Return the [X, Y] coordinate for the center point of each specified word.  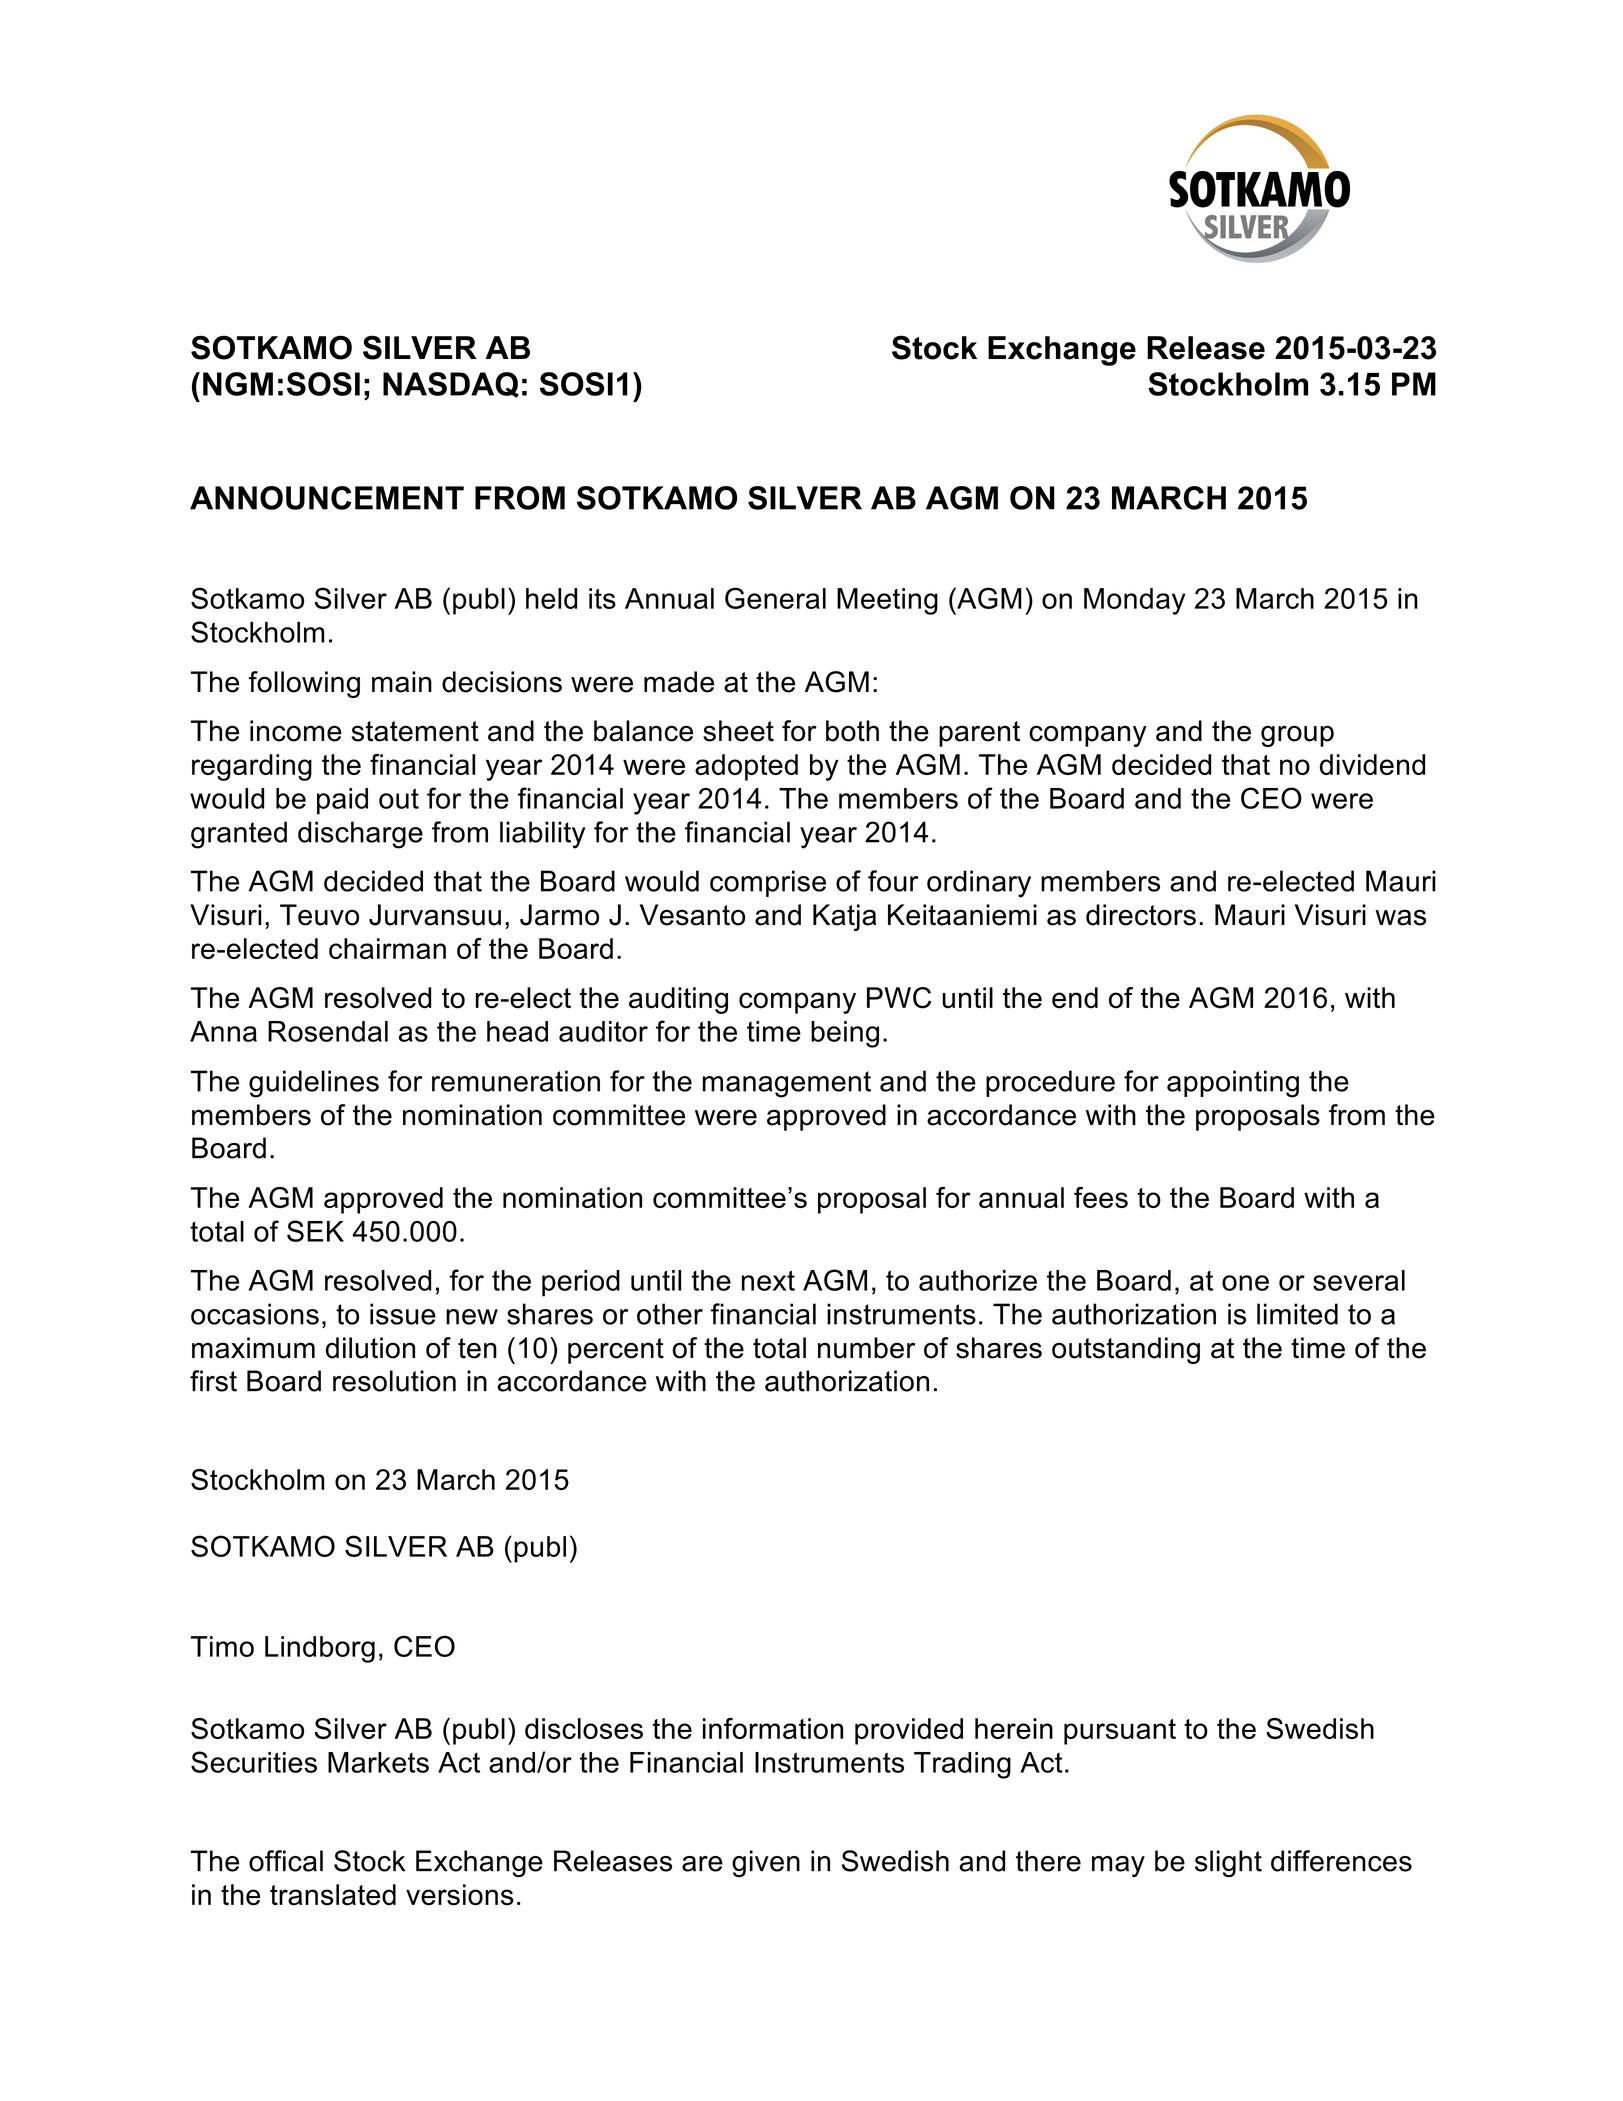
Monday [1135, 601]
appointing [1233, 1084]
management [787, 1084]
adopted [746, 767]
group [1297, 736]
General [775, 598]
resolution [394, 1381]
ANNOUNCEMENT [327, 498]
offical [286, 1861]
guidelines [314, 1084]
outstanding [1126, 1350]
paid [342, 801]
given [766, 1863]
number [866, 1348]
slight [1228, 1863]
